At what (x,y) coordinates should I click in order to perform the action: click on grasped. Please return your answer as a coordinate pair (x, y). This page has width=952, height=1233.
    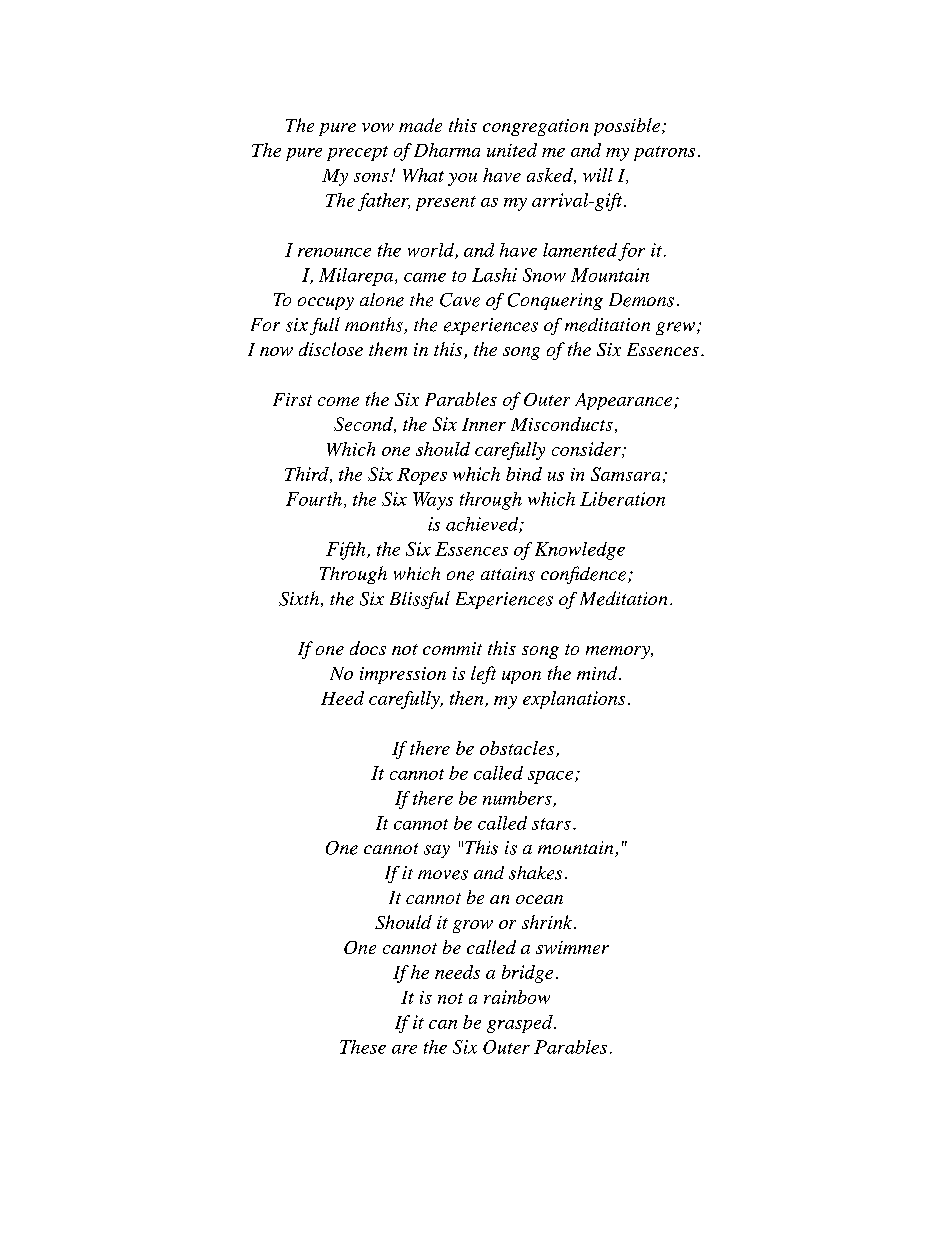
    Looking at the image, I should click on (521, 1024).
